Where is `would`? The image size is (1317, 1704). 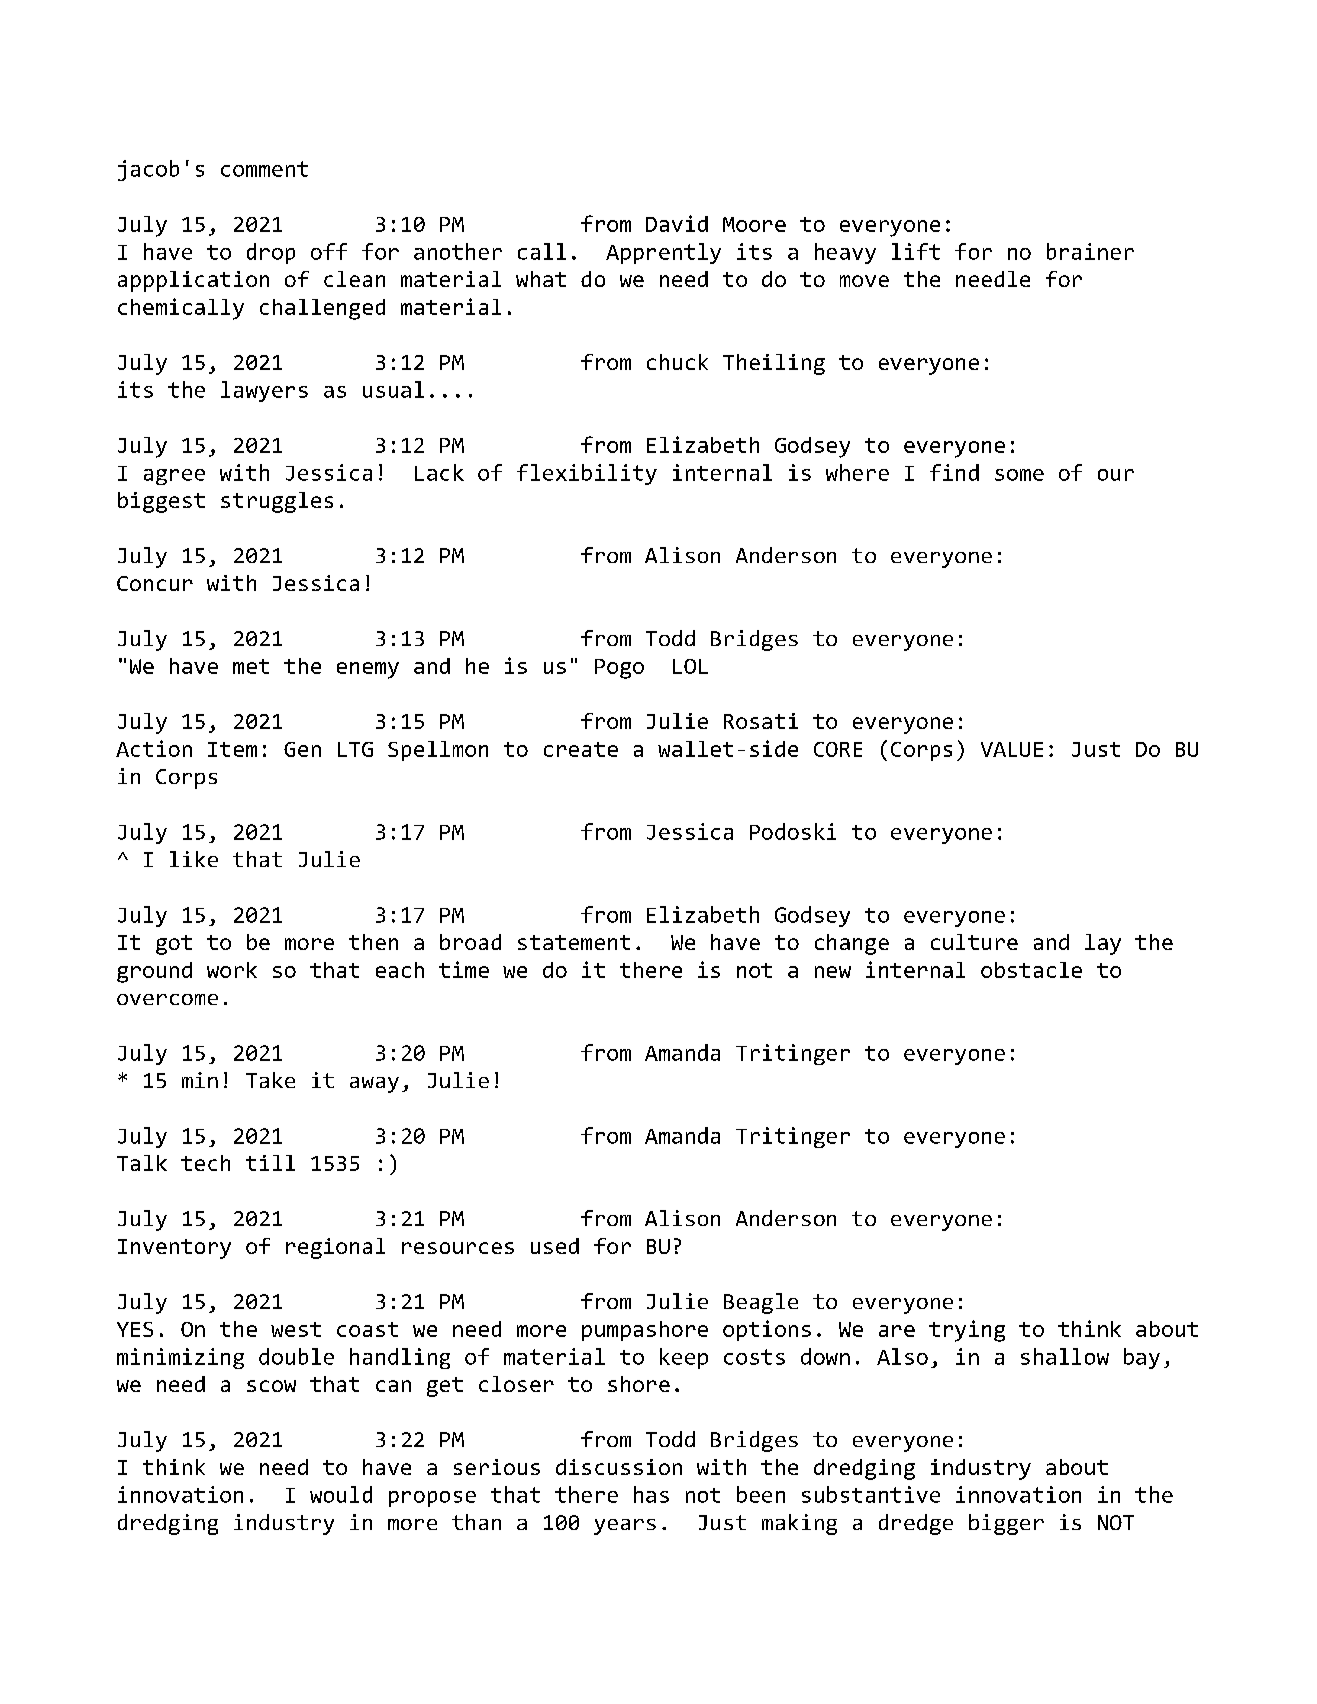 would is located at coordinates (341, 1494).
